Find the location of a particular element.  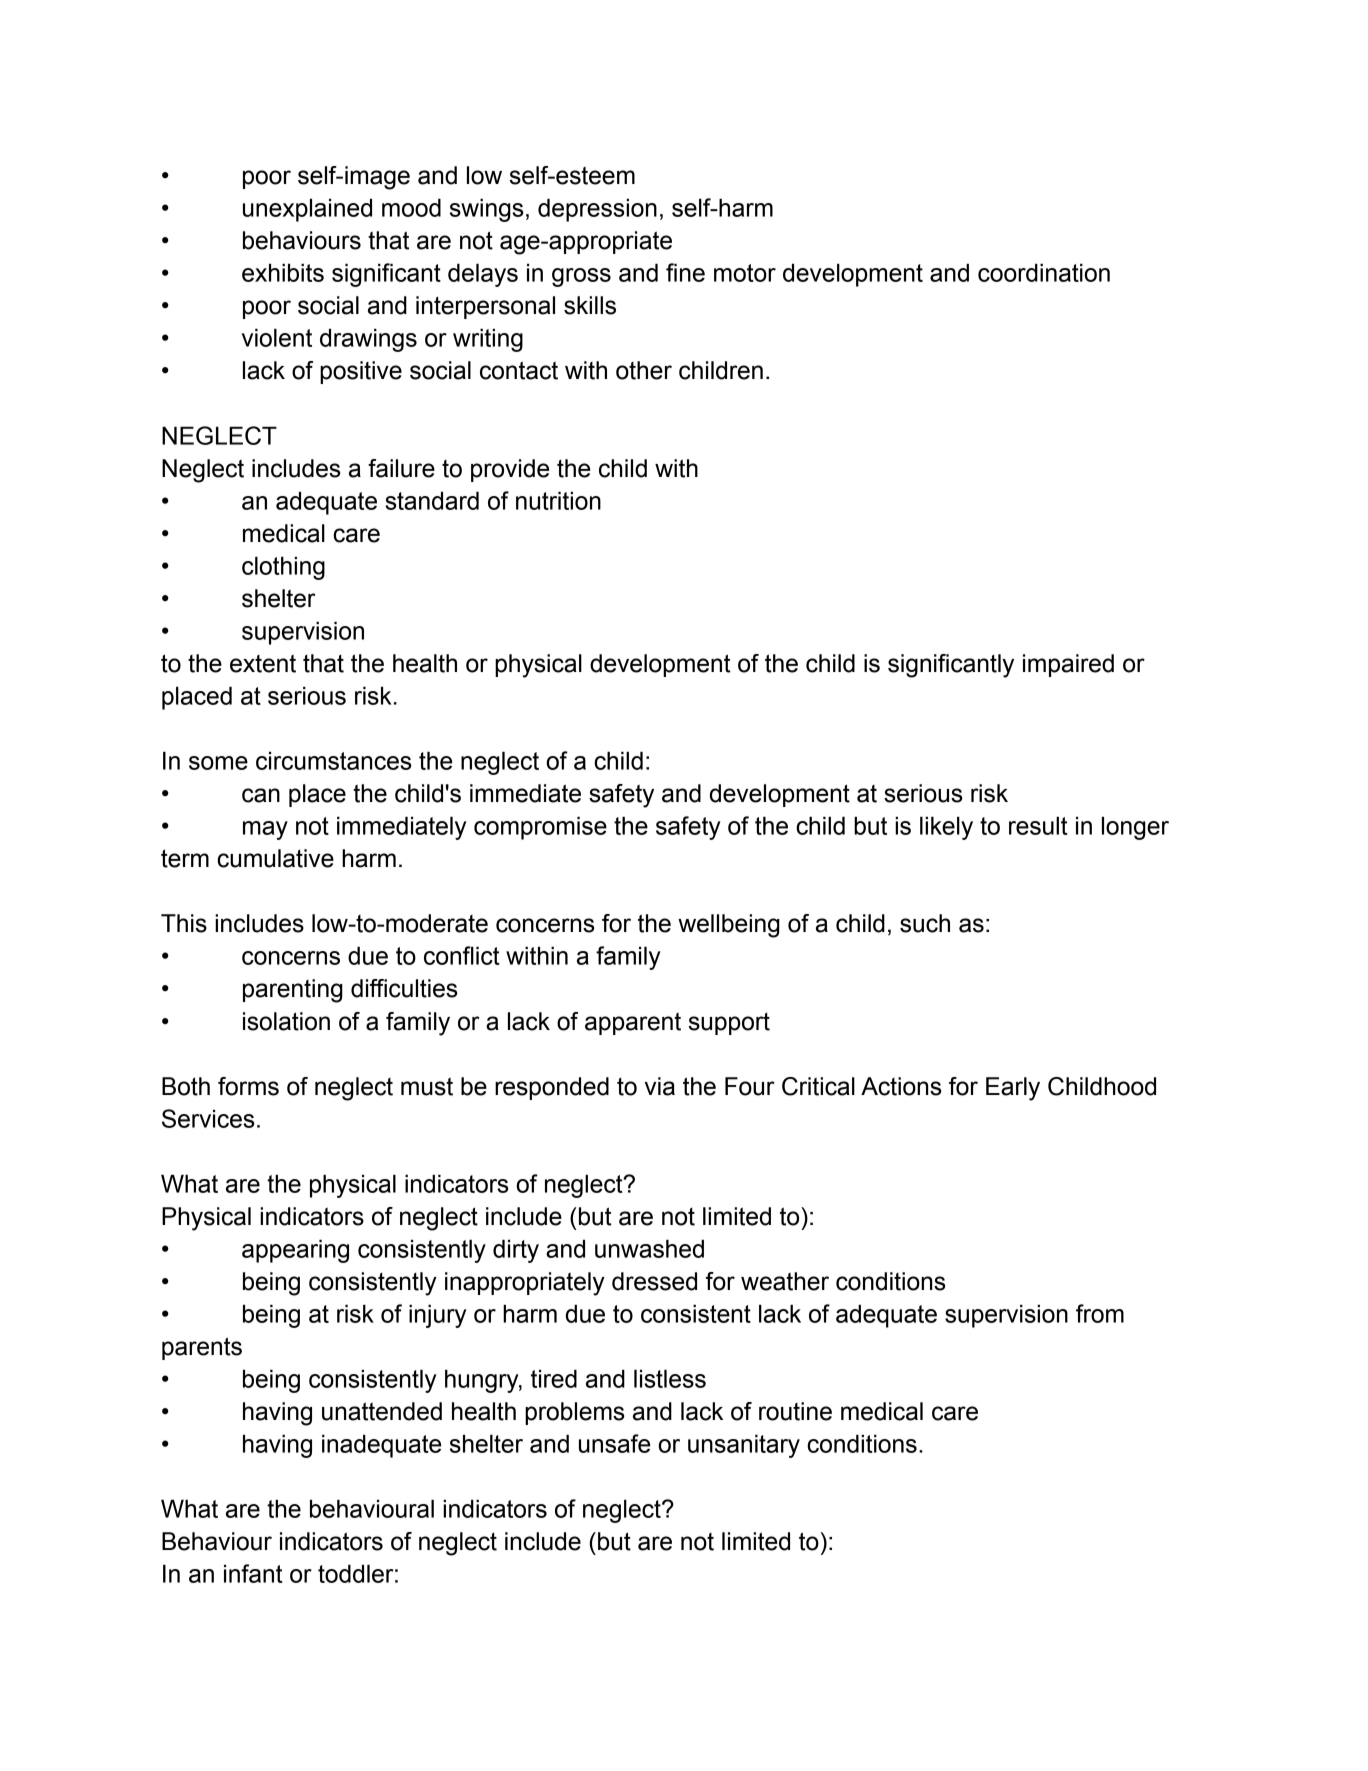

coordination is located at coordinates (1044, 272).
